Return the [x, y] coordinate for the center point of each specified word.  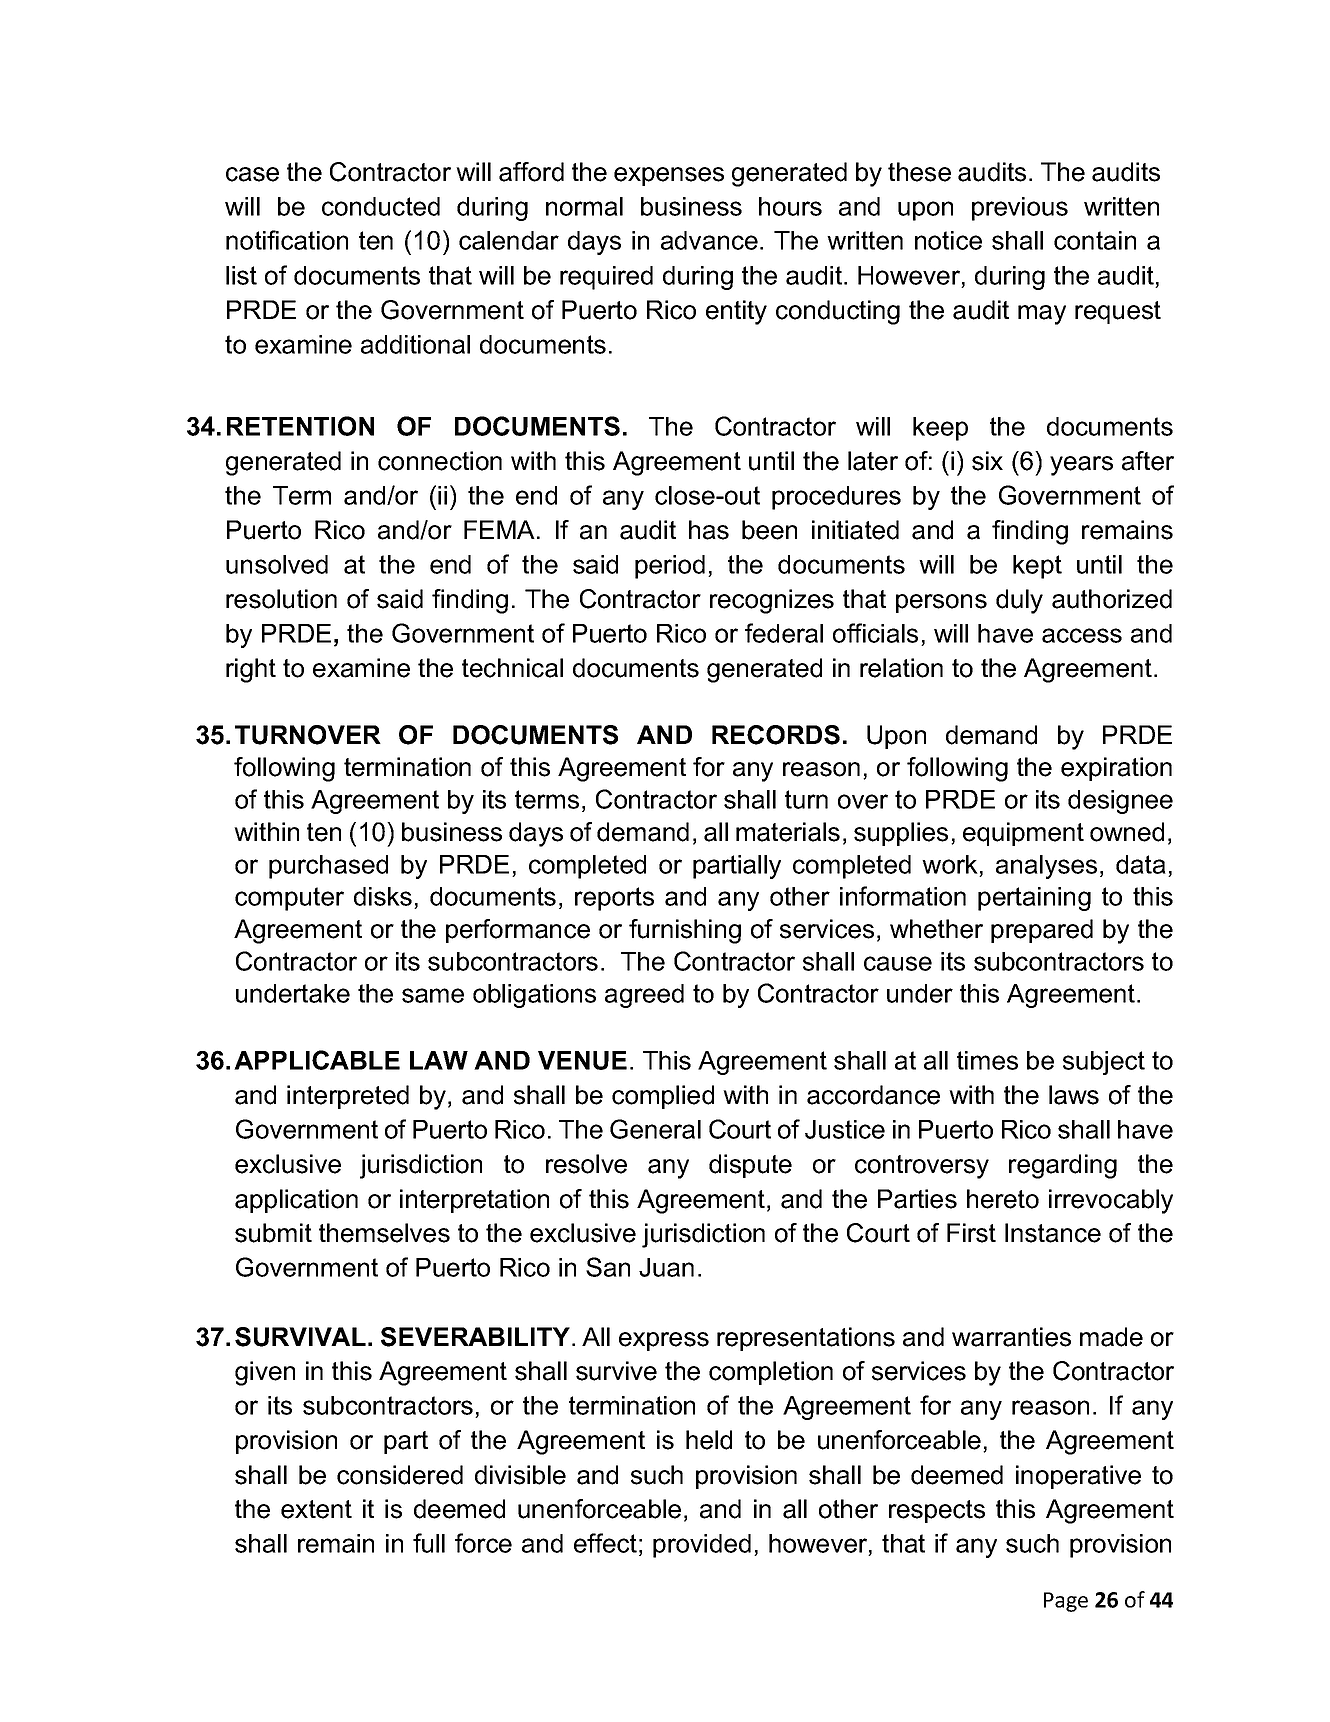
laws [1074, 1095]
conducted [381, 206]
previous [1020, 209]
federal [784, 633]
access [1082, 635]
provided [702, 1546]
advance [709, 240]
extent [316, 1509]
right [251, 670]
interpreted [348, 1097]
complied [663, 1097]
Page [1066, 1602]
